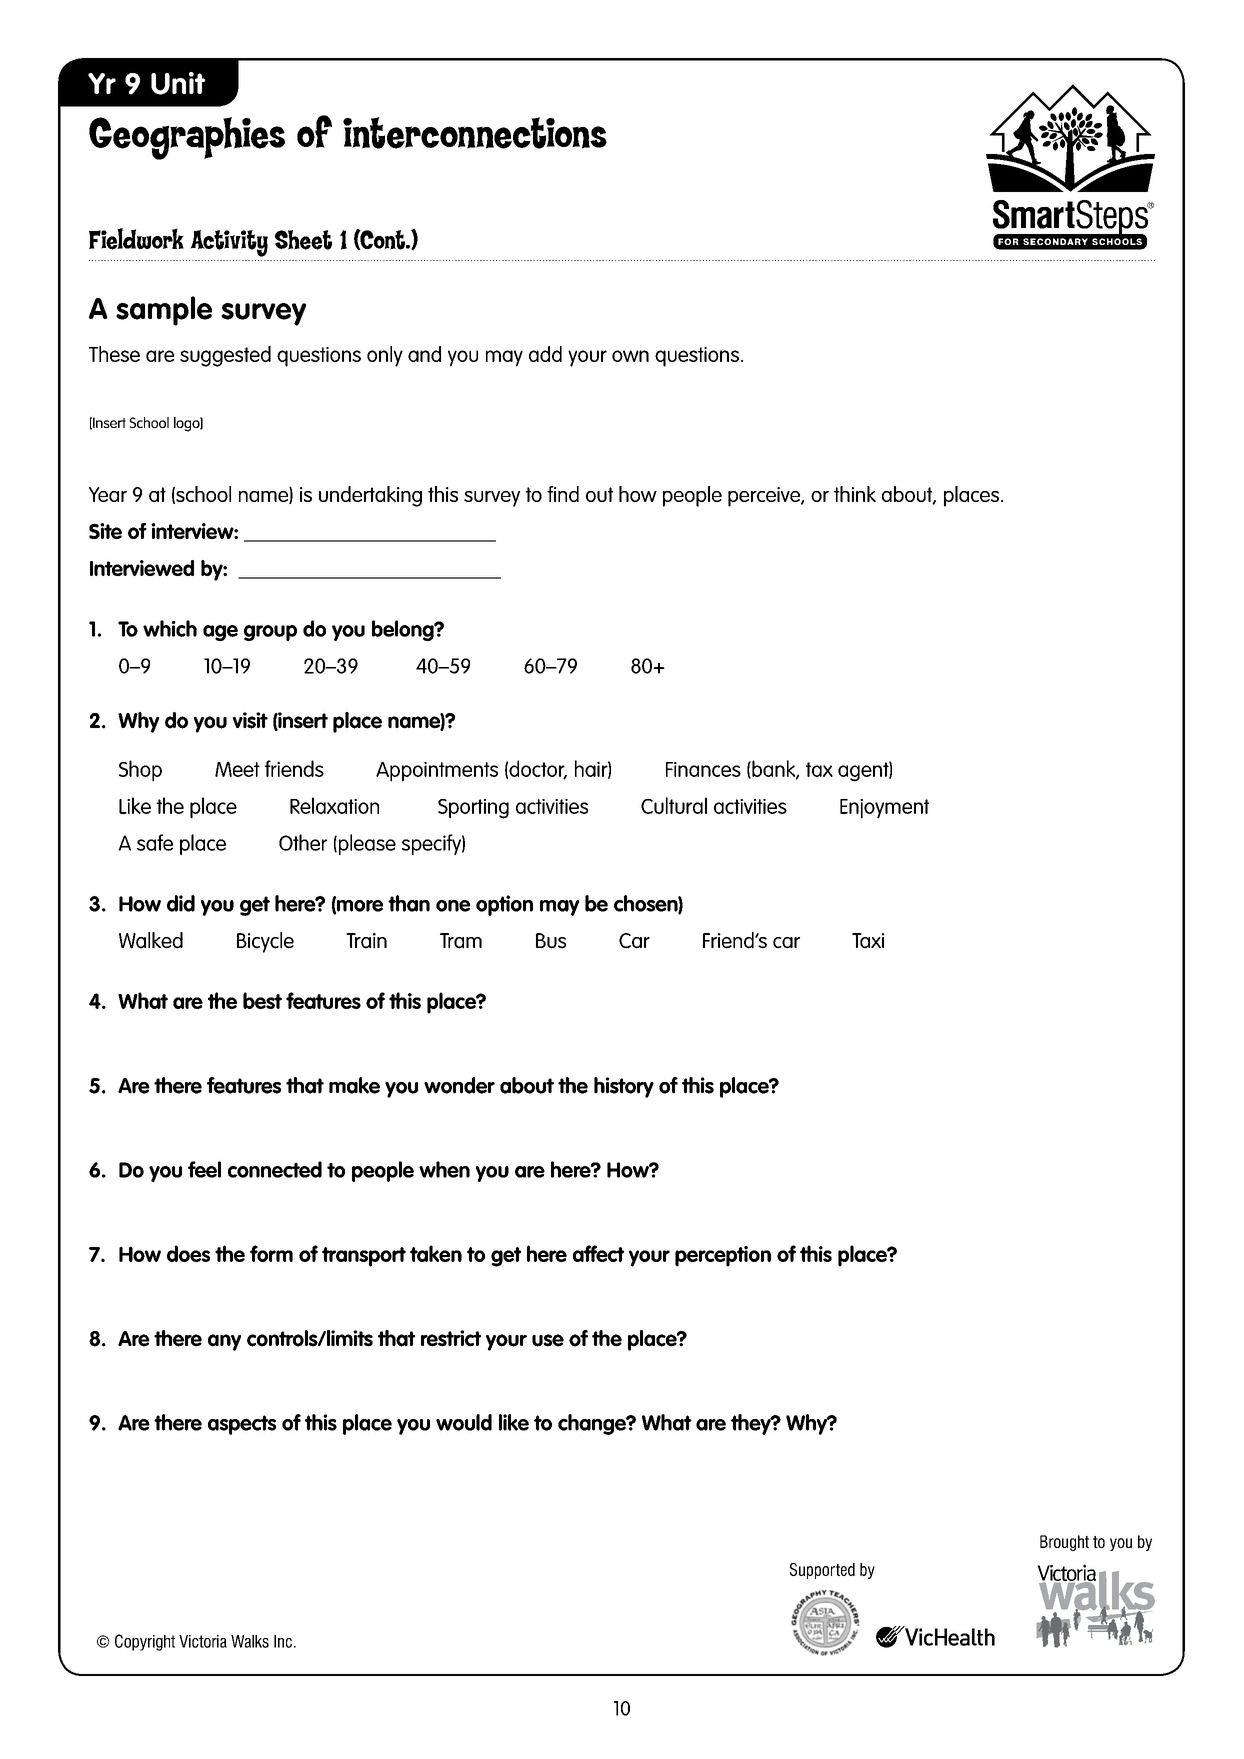 The width and height of the screenshot is (1244, 1759). What do you see at coordinates (170, 628) in the screenshot?
I see `which` at bounding box center [170, 628].
